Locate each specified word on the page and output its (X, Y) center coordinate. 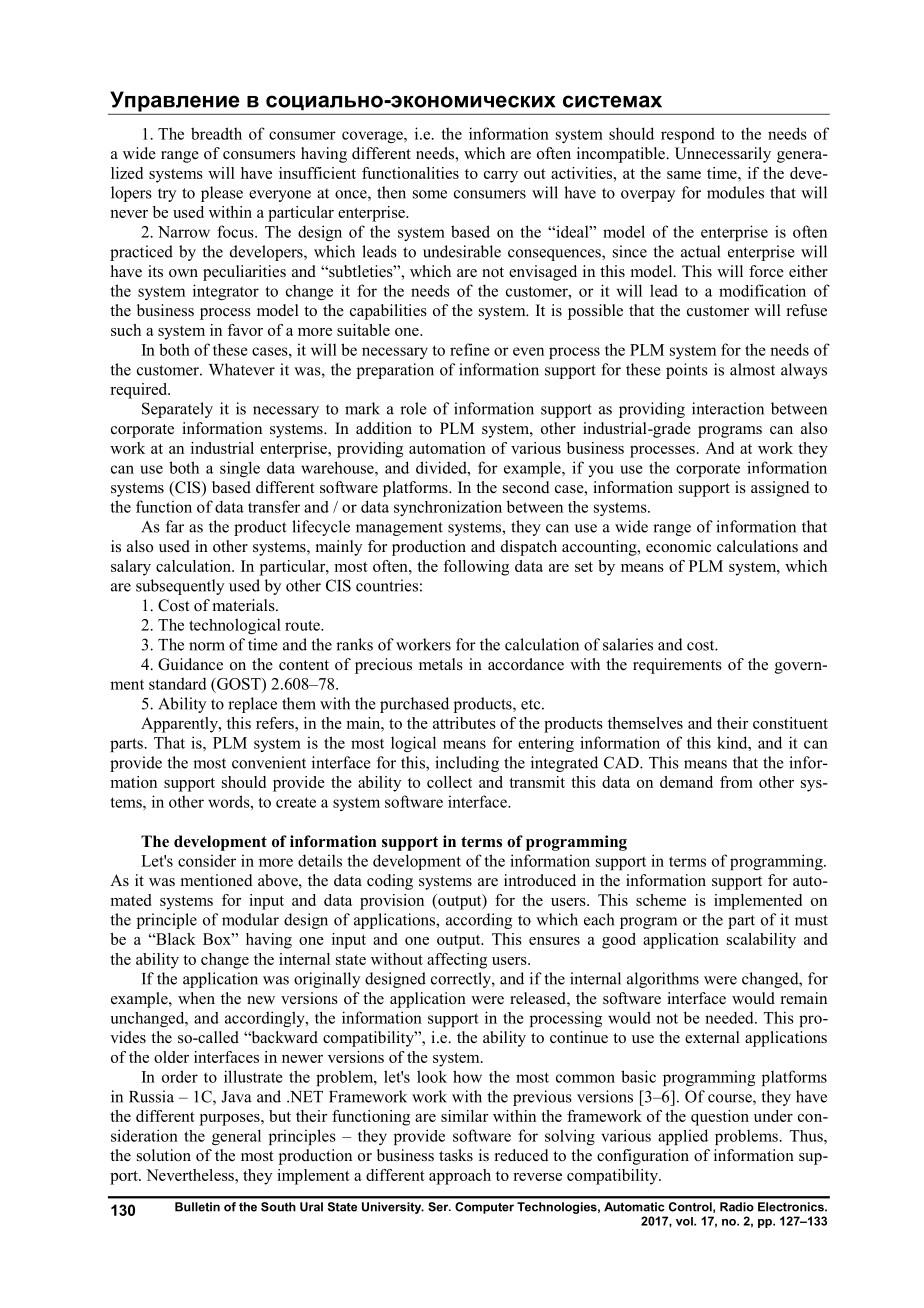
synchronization (448, 508)
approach (460, 1177)
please (222, 194)
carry (501, 177)
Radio (737, 1207)
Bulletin (197, 1207)
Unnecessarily (723, 155)
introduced (540, 880)
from (736, 782)
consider (207, 860)
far (175, 526)
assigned (780, 489)
